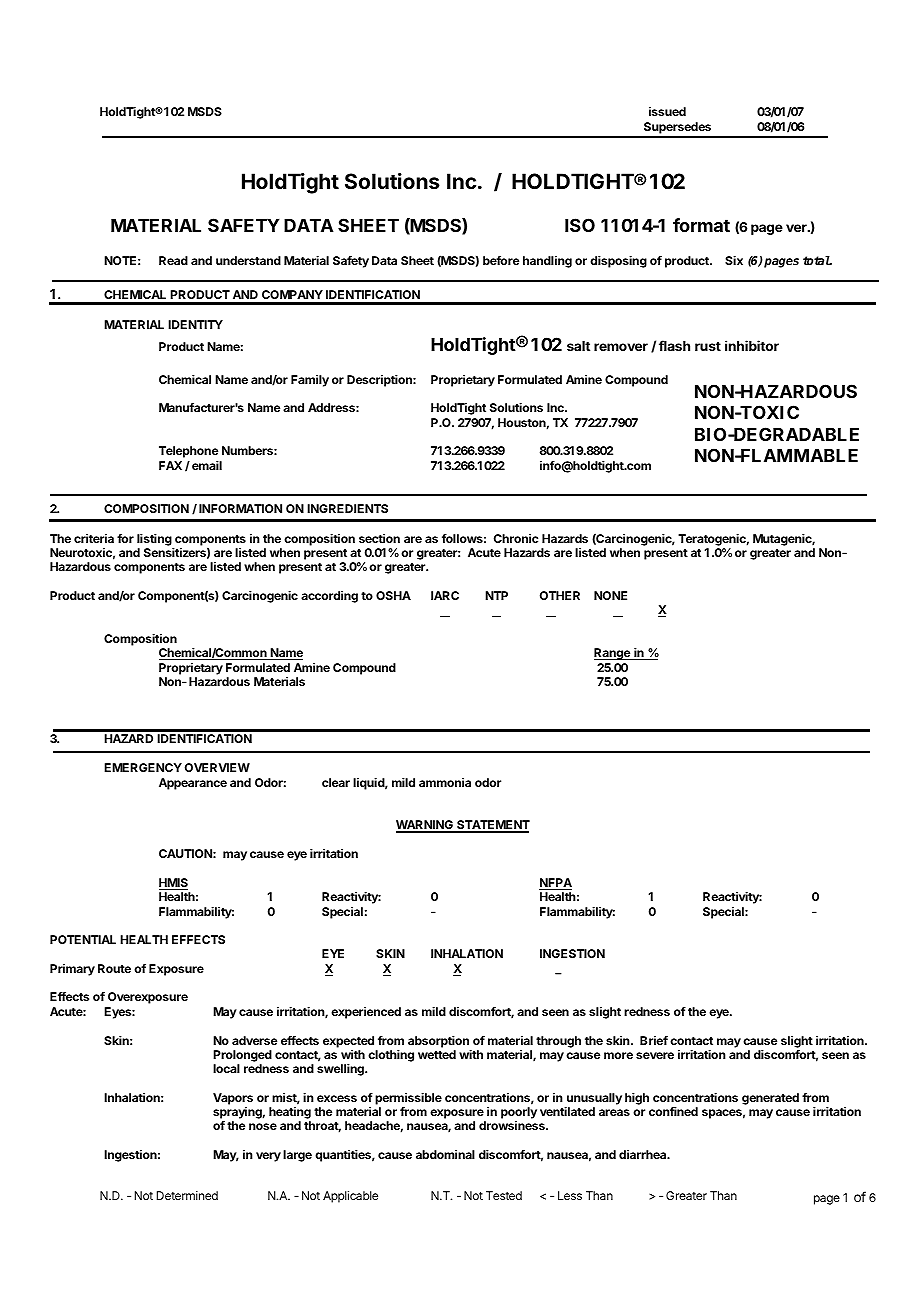 This image has height=1308, width=924. What do you see at coordinates (83, 939) in the image?
I see `POTENTIAL` at bounding box center [83, 939].
